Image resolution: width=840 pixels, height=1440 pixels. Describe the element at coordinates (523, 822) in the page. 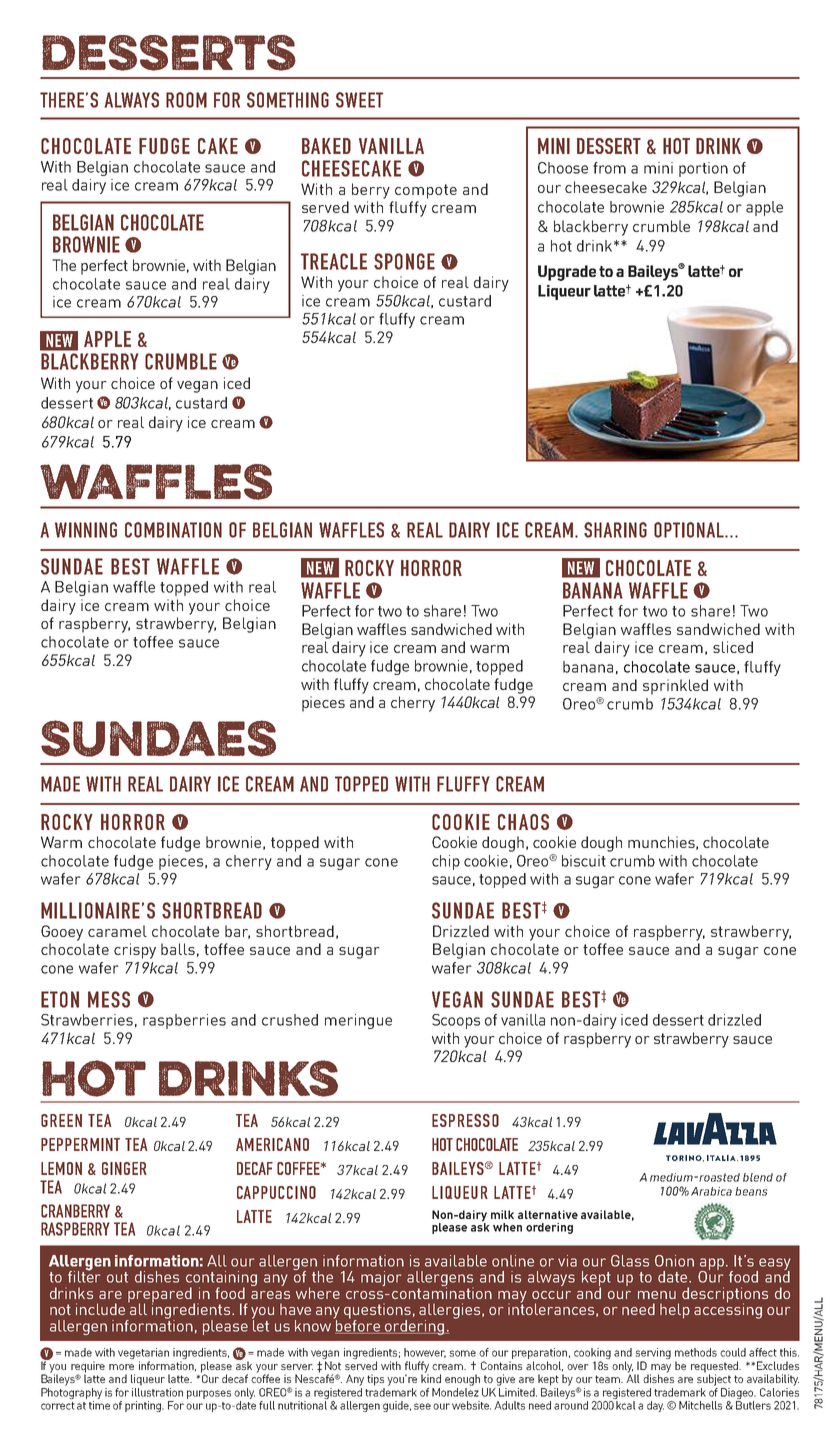

I see `CHAOS` at that location.
